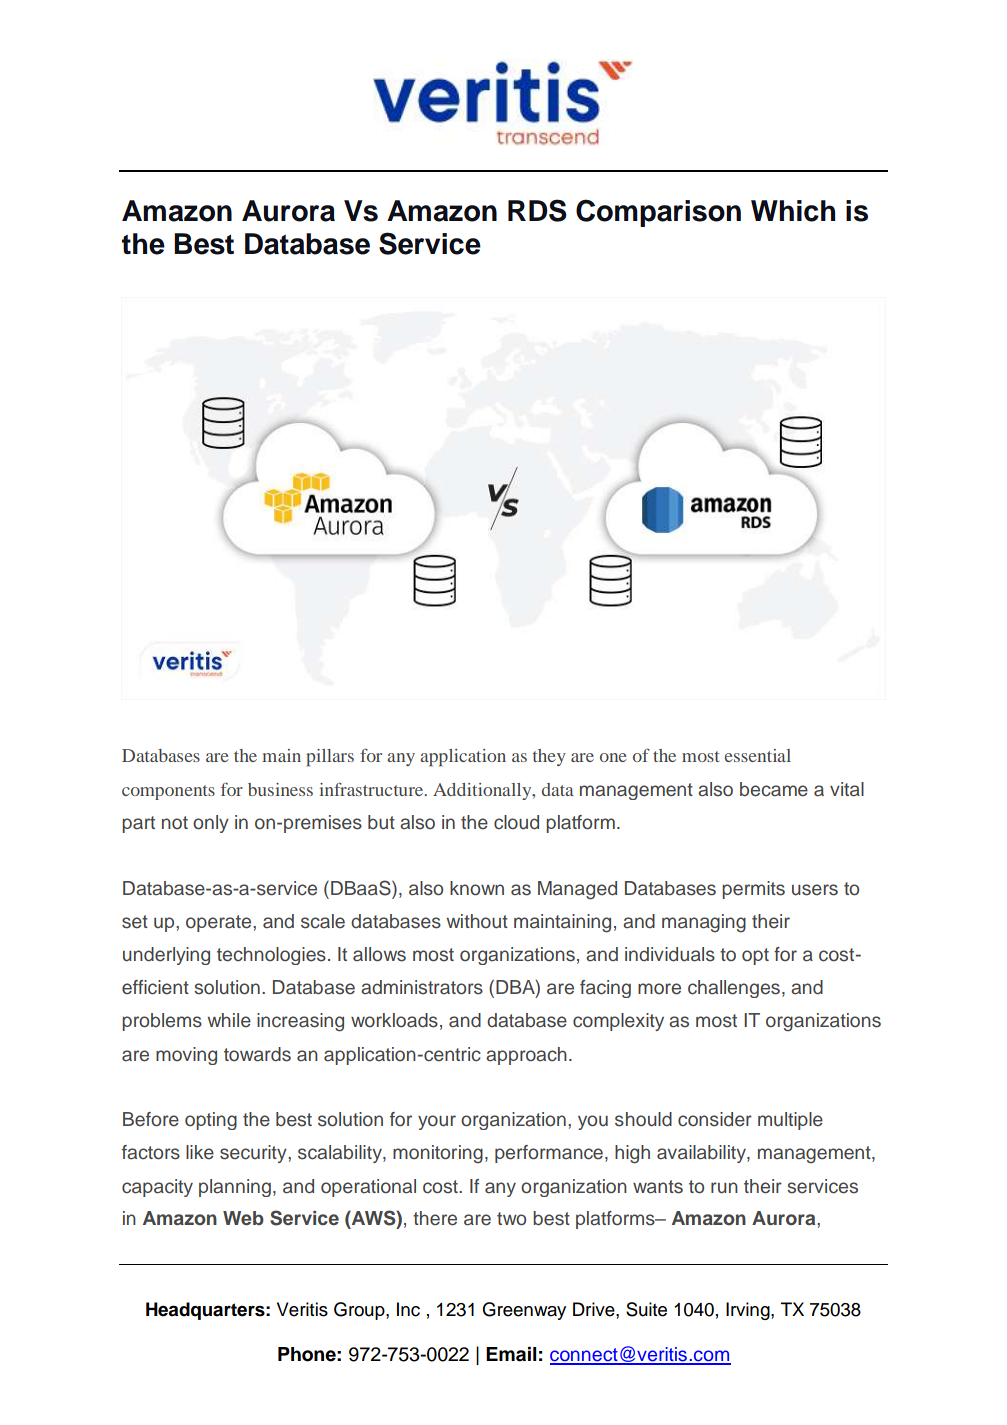 Image resolution: width=1007 pixels, height=1425 pixels. What do you see at coordinates (330, 757) in the screenshot?
I see `pillars` at bounding box center [330, 757].
